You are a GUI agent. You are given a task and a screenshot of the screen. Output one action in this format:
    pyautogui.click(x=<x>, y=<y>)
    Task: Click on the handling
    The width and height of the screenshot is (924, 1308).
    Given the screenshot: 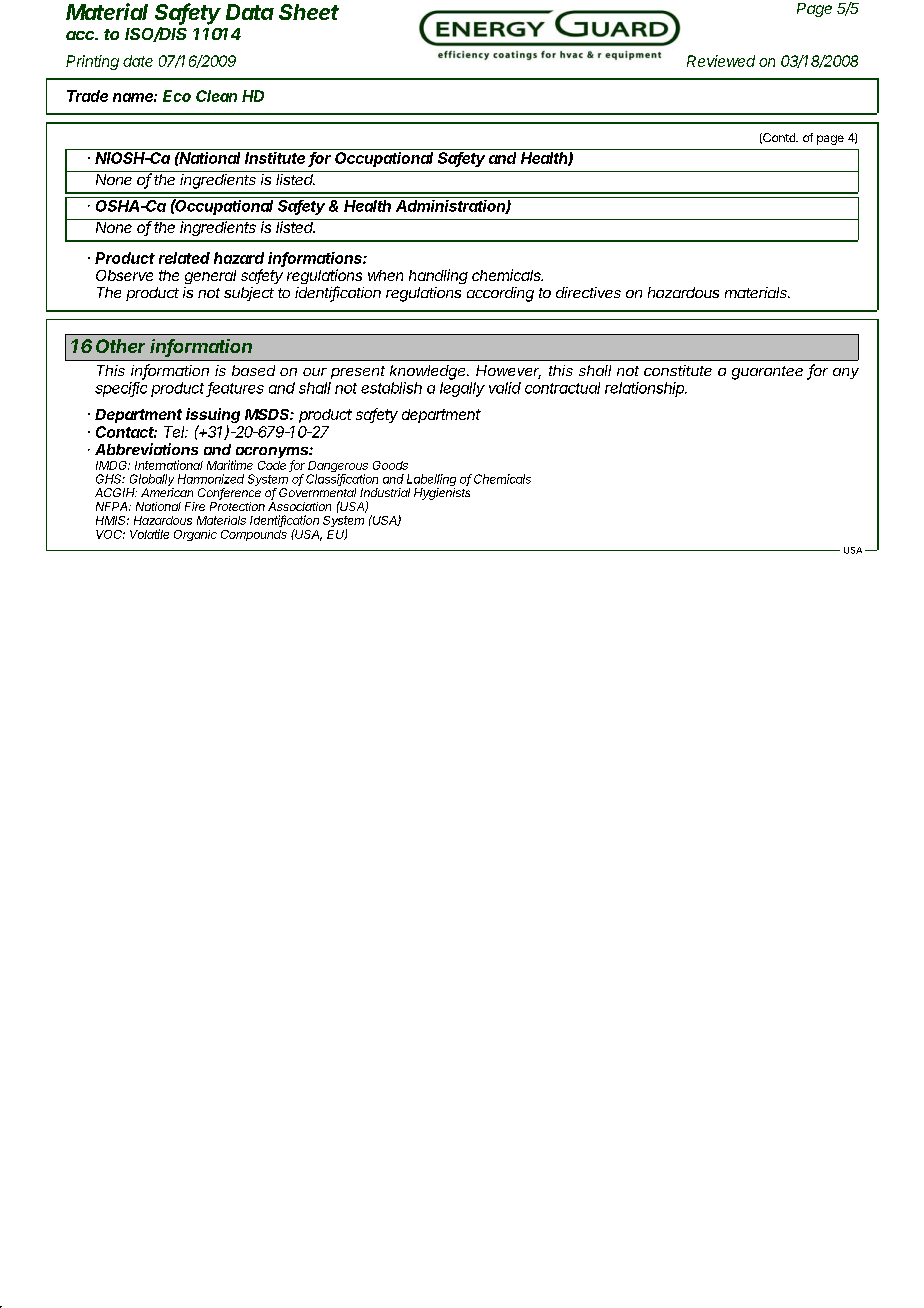 What is the action you would take?
    pyautogui.click(x=438, y=276)
